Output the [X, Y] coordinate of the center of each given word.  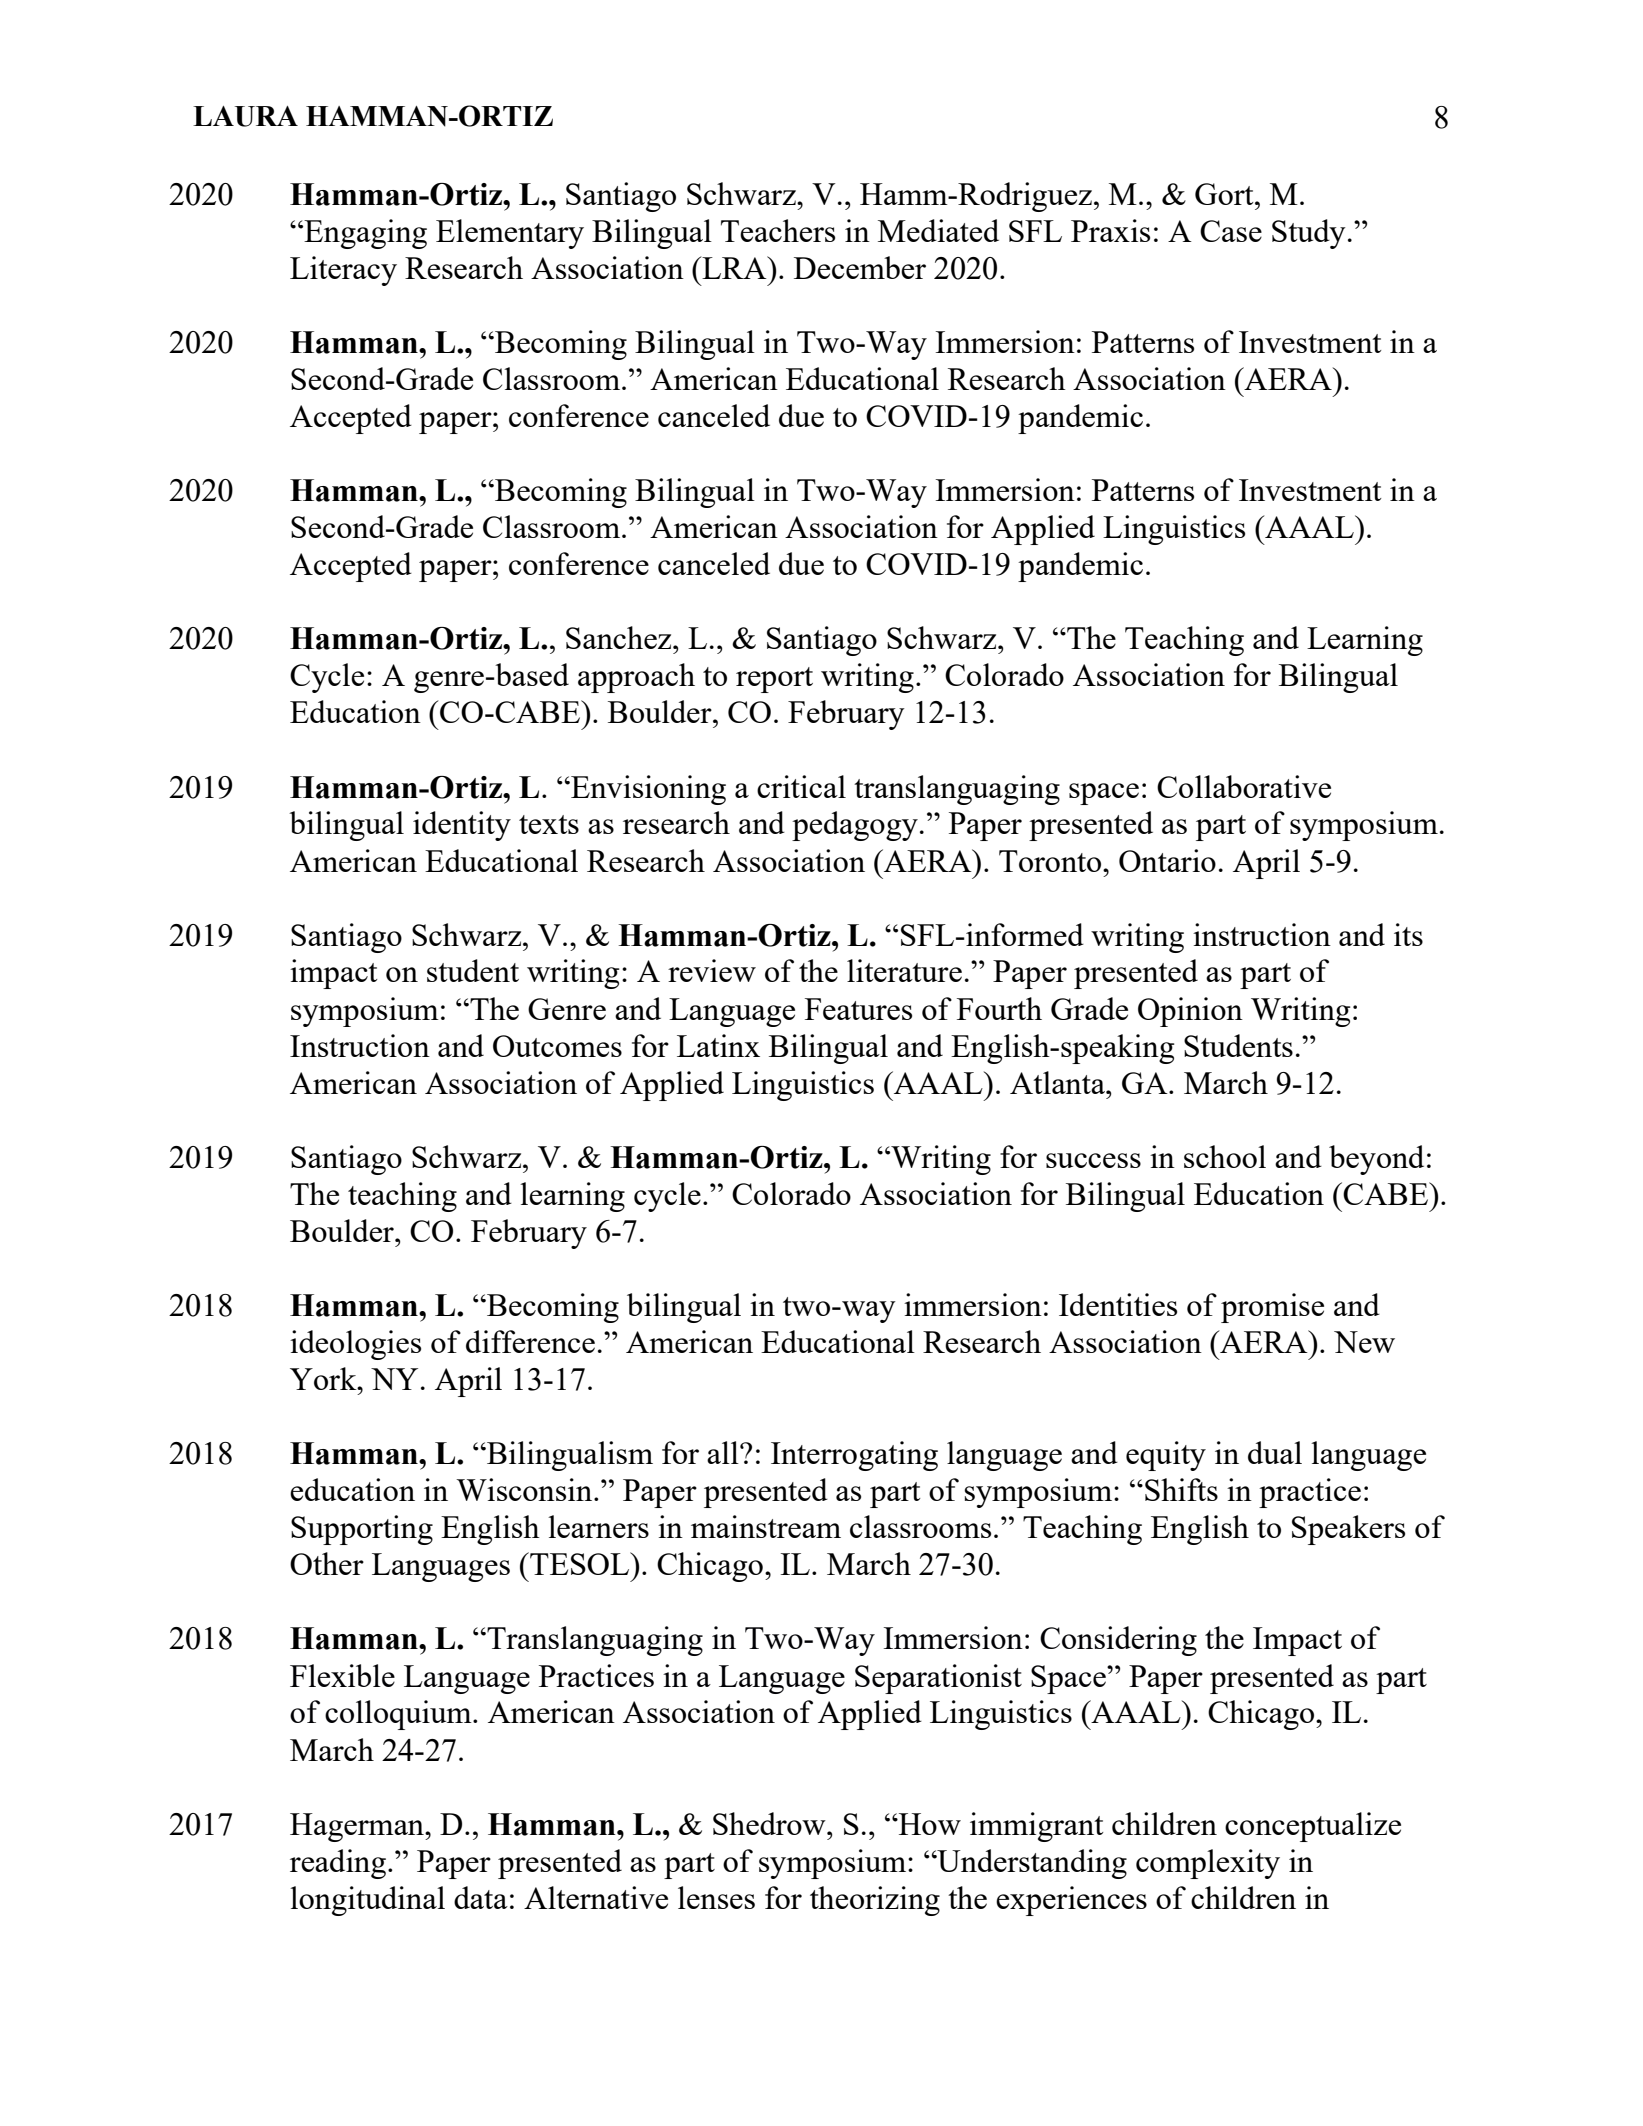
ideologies [355, 1345]
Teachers [778, 230]
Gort [1225, 194]
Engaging [364, 234]
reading [338, 1864]
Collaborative [1244, 786]
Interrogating [854, 1456]
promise [1272, 1308]
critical [801, 786]
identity [462, 826]
